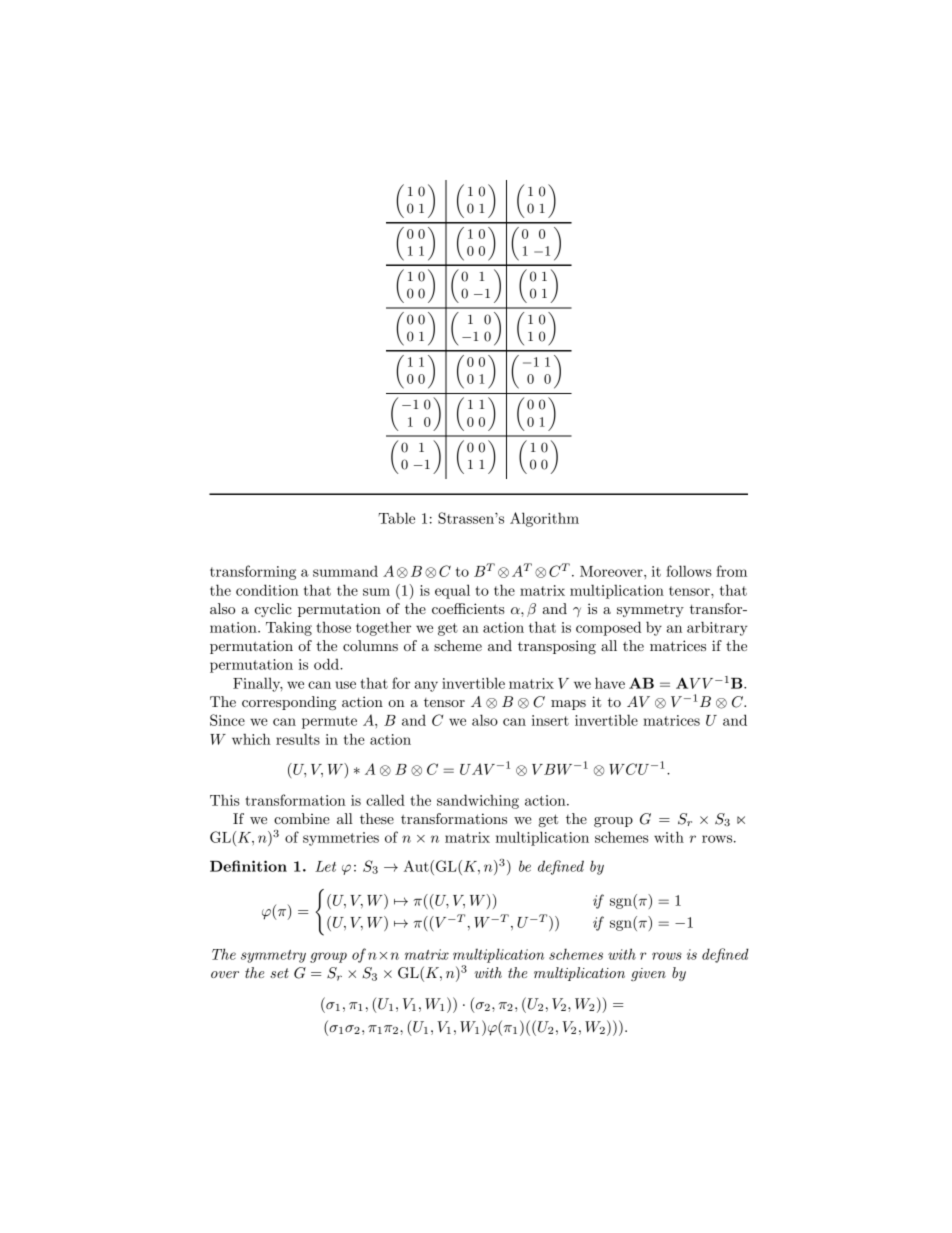 The width and height of the page is (952, 1233). What do you see at coordinates (717, 628) in the page?
I see `arbitrary` at bounding box center [717, 628].
